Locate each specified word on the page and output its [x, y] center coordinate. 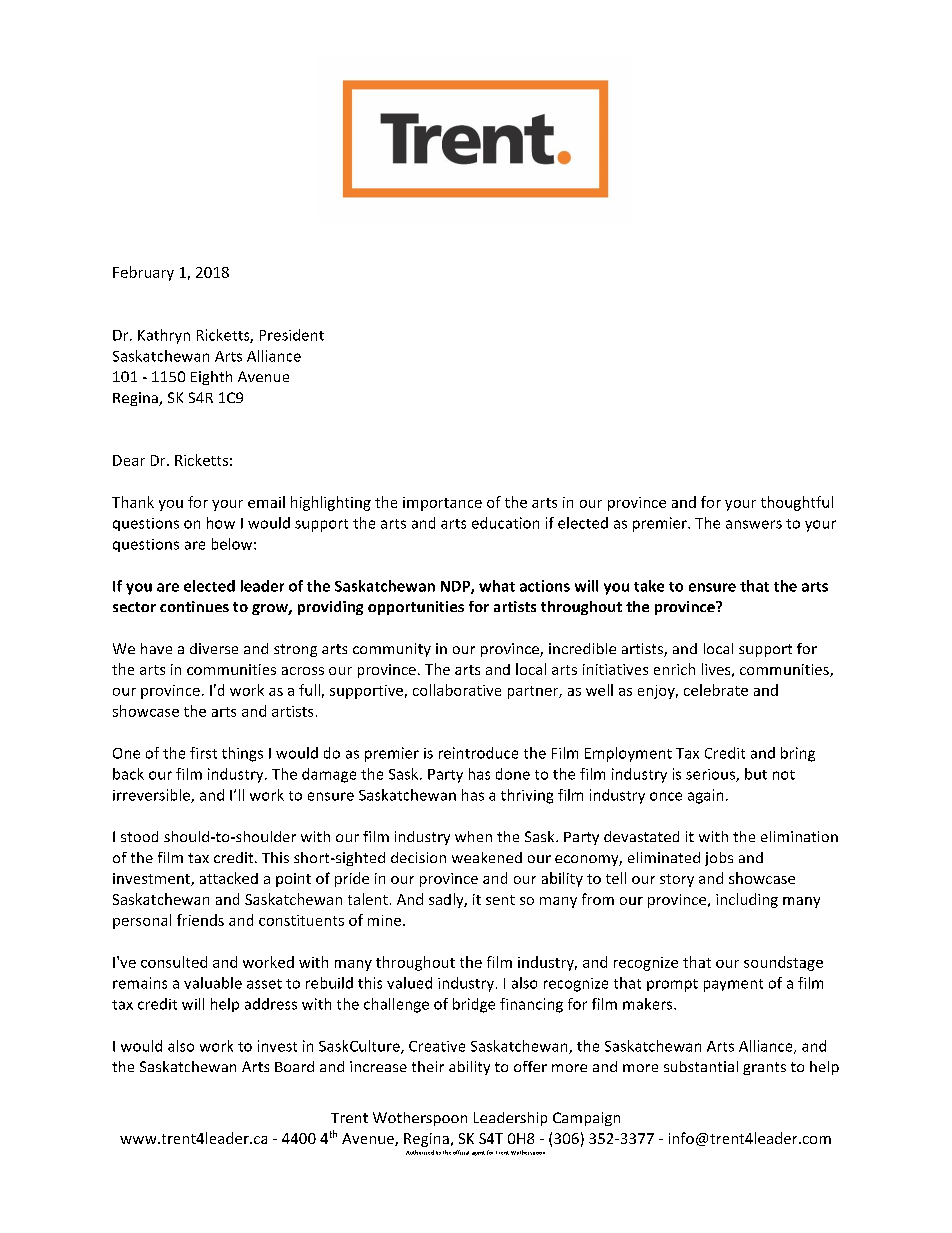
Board [294, 1066]
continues [194, 606]
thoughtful [797, 503]
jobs [719, 859]
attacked [229, 878]
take [649, 586]
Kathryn [164, 336]
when [473, 836]
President [292, 335]
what [497, 586]
